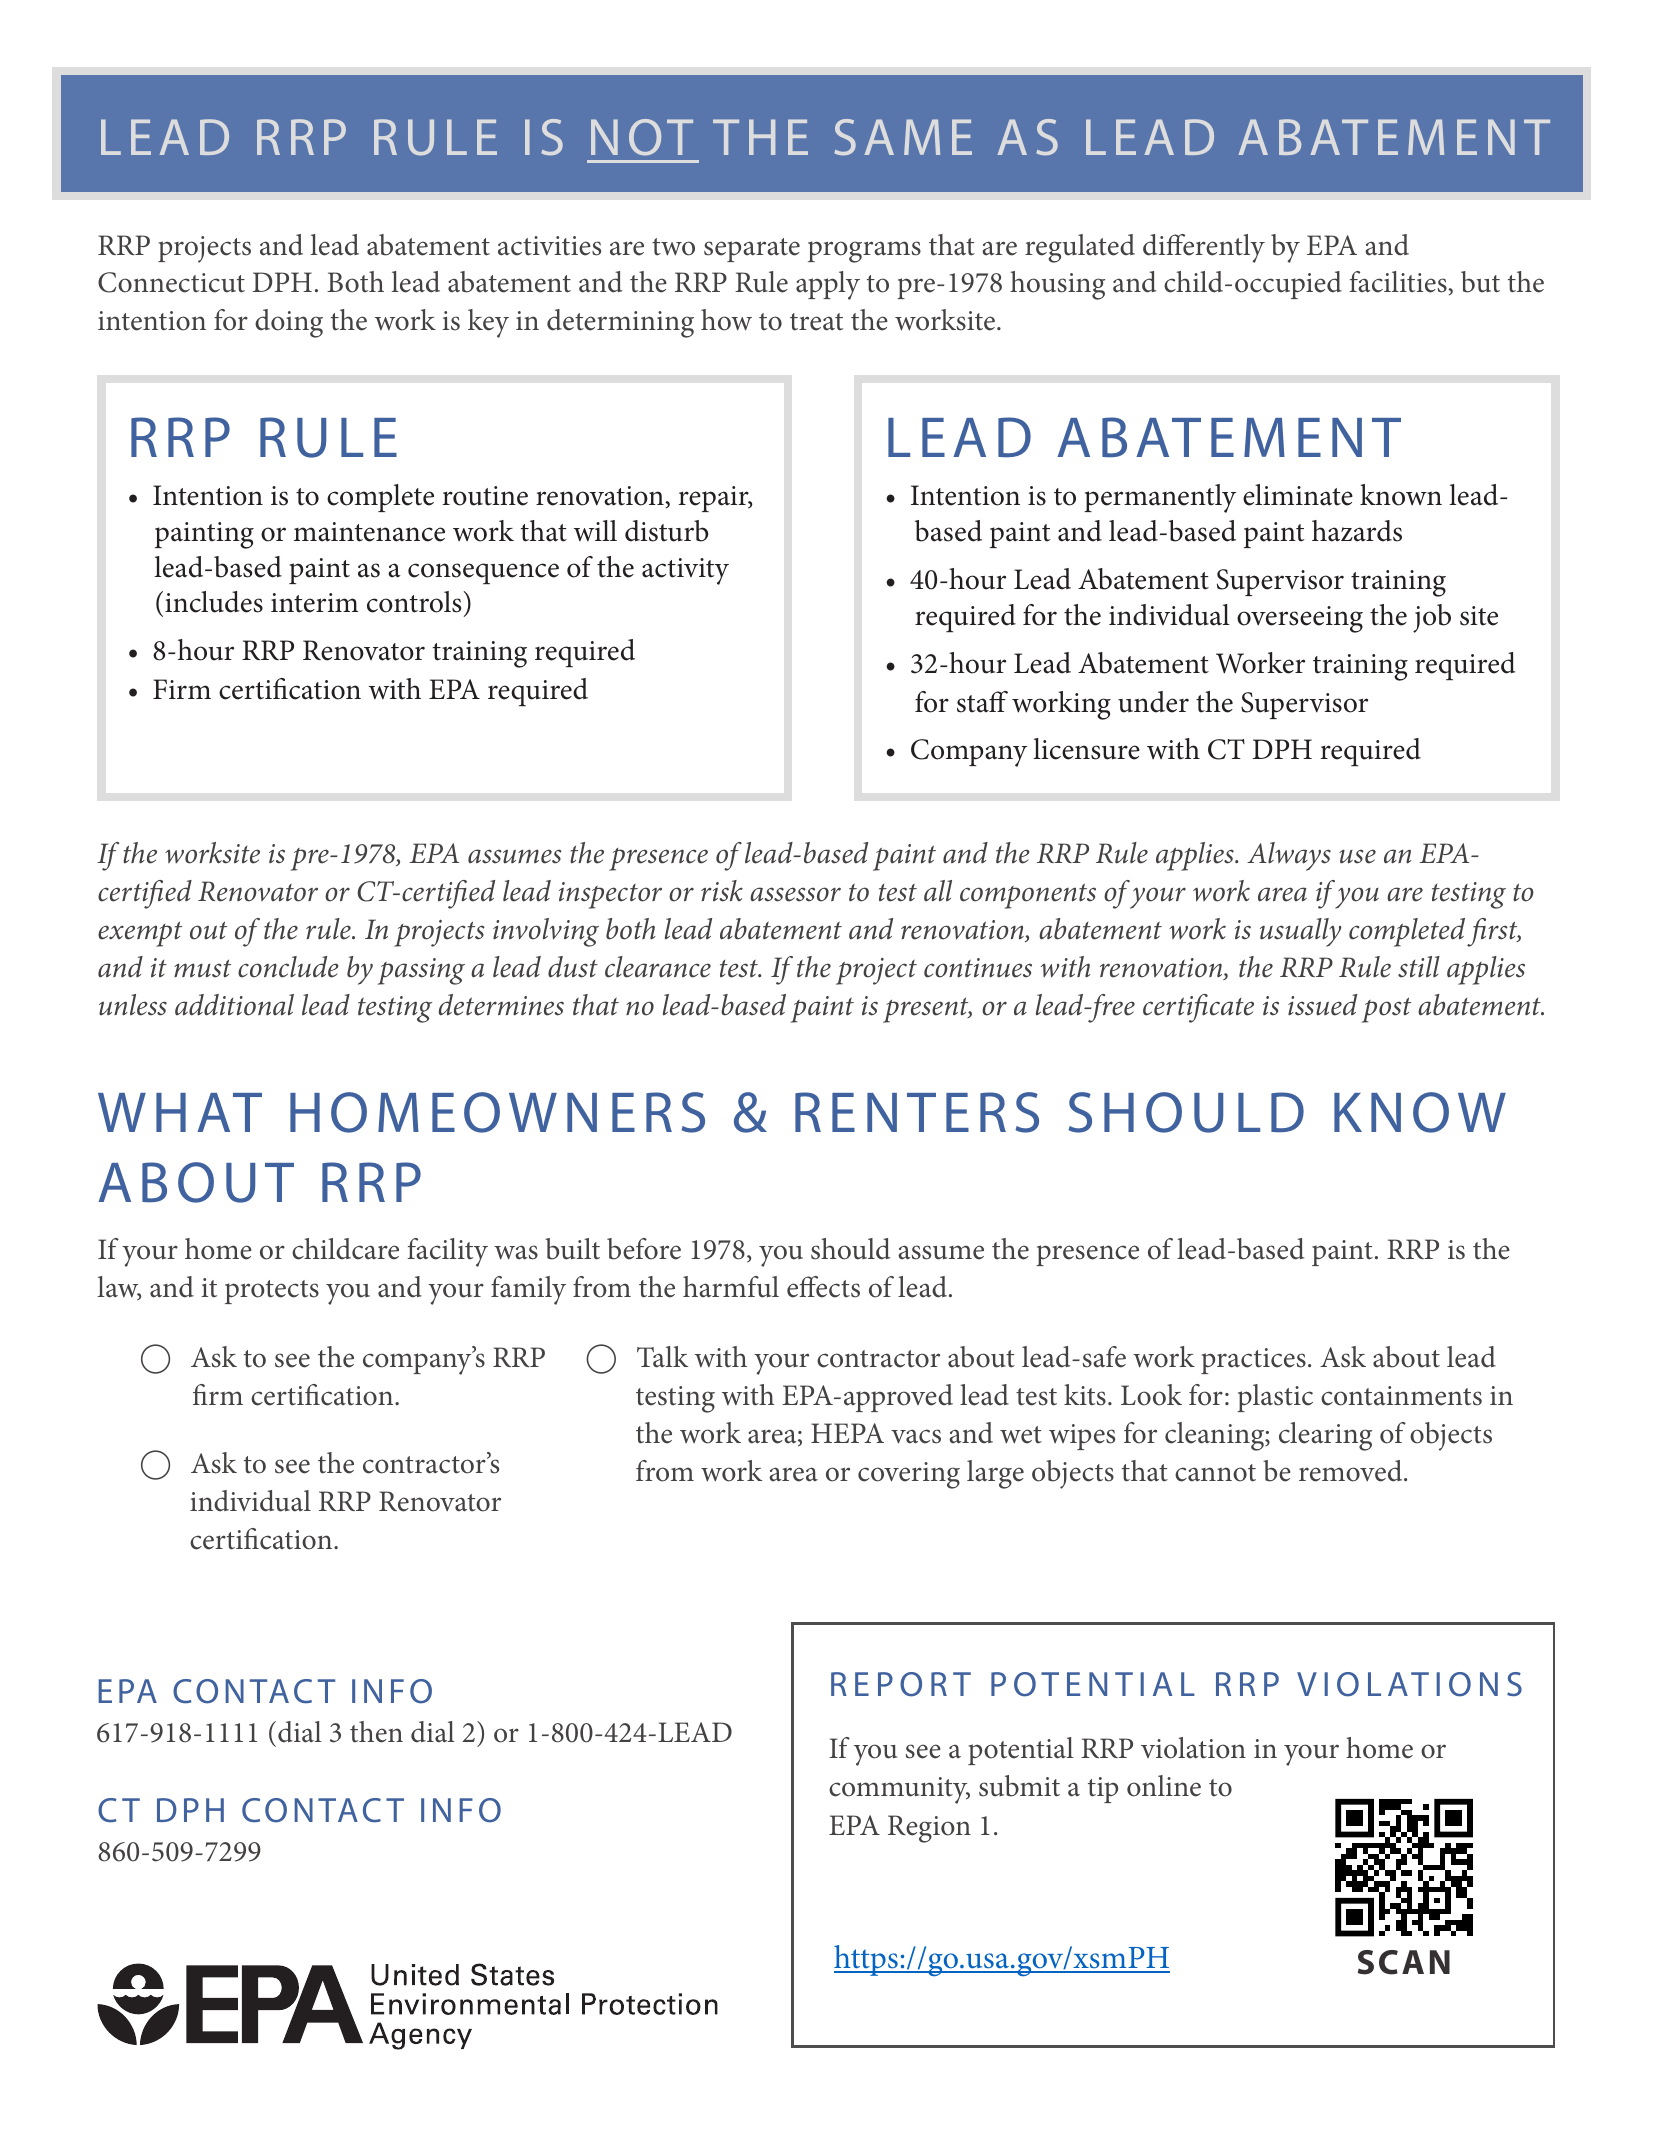 The width and height of the page is (1657, 2144). Describe the element at coordinates (171, 282) in the page. I see `Connecticut` at that location.
